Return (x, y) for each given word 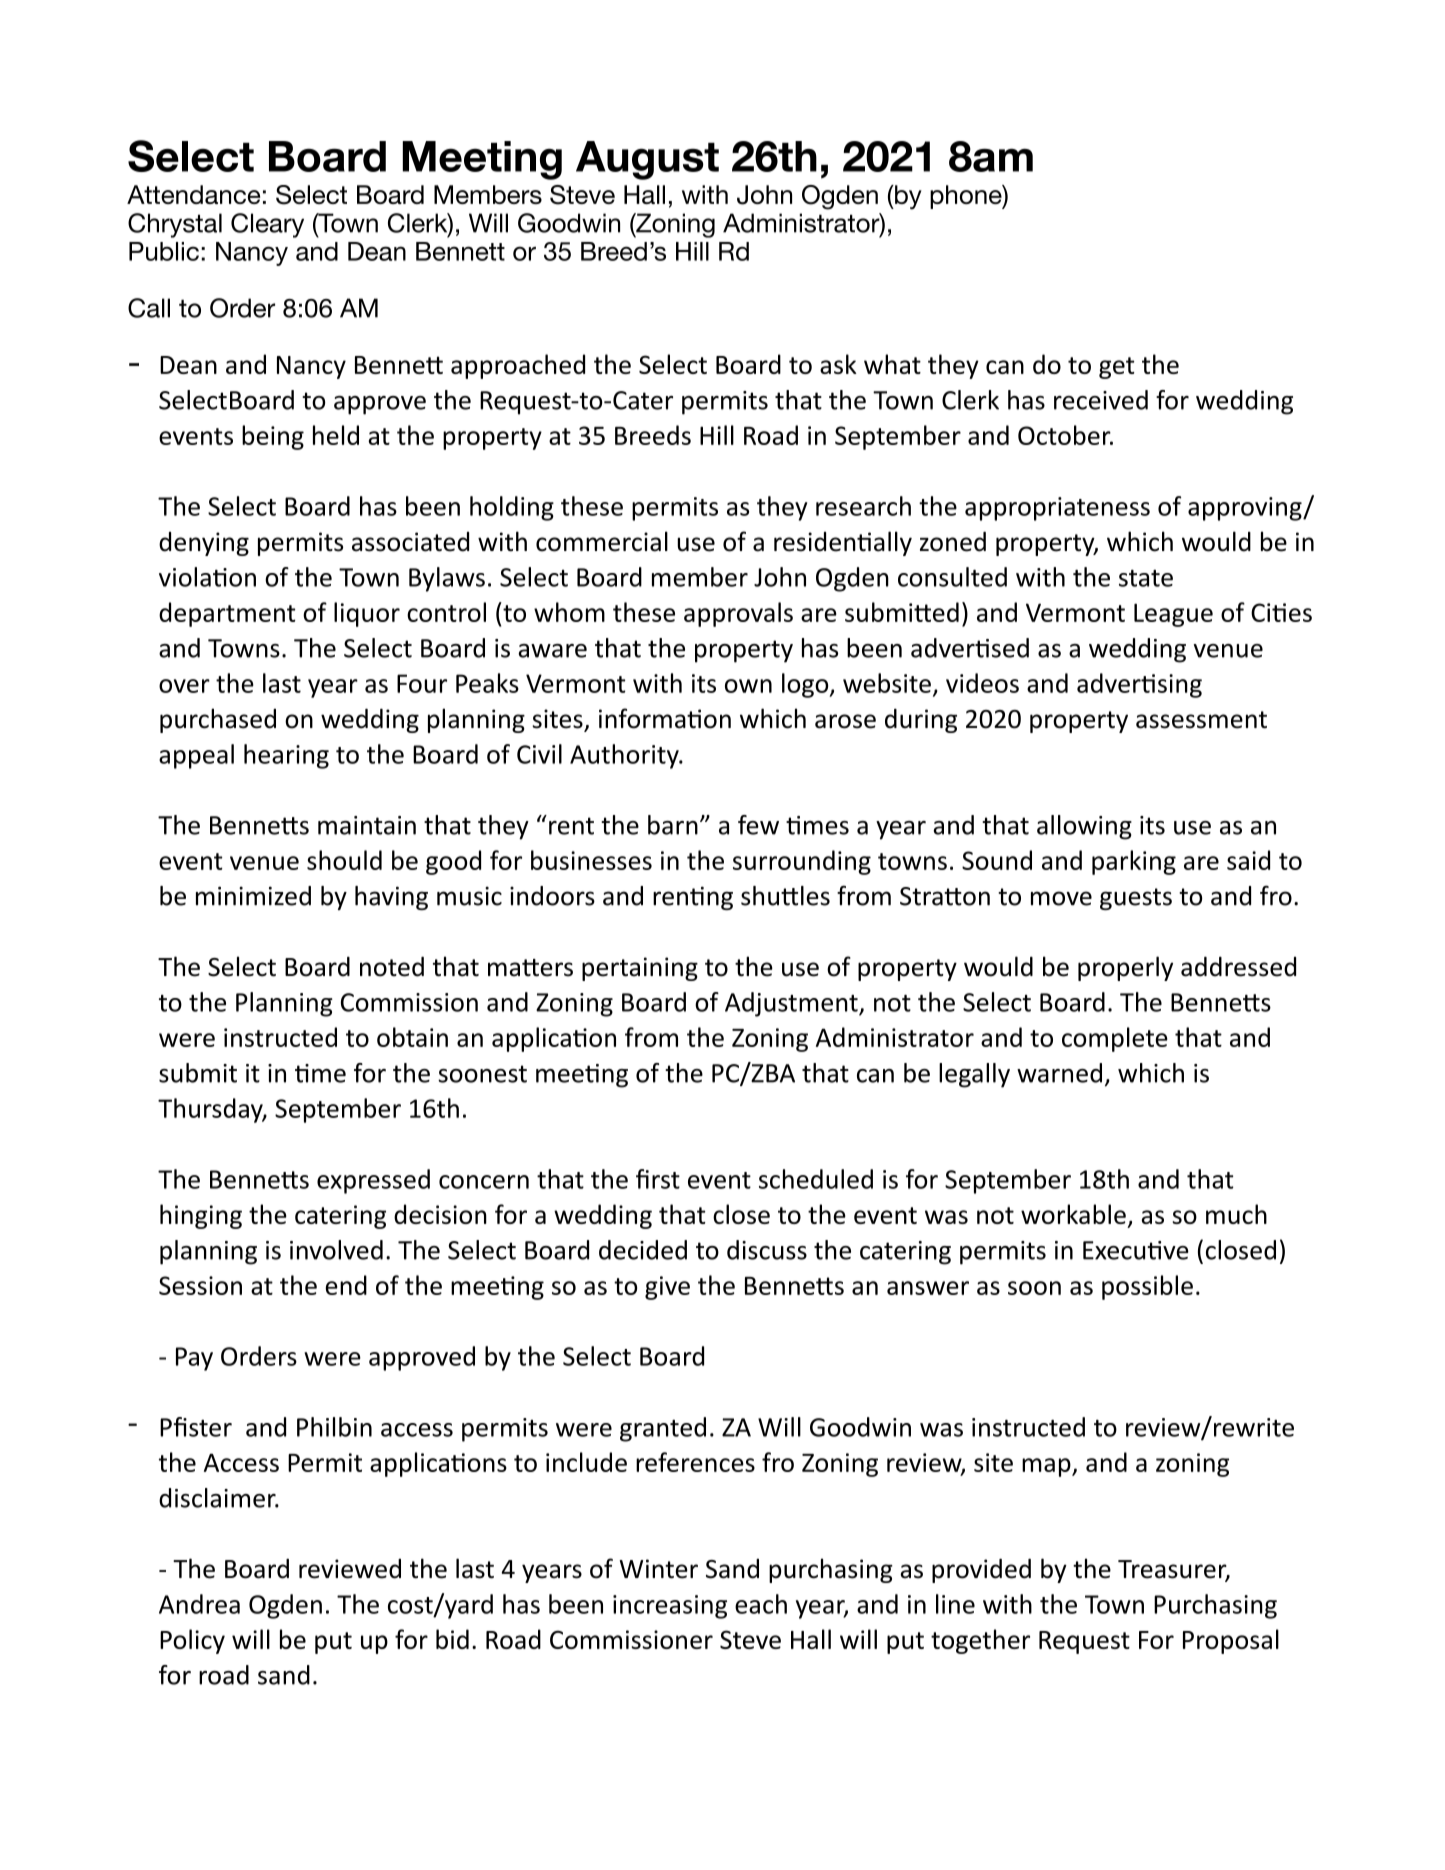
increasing (670, 1607)
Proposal (1231, 1641)
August (647, 160)
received (1101, 400)
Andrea (199, 1604)
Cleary (267, 225)
